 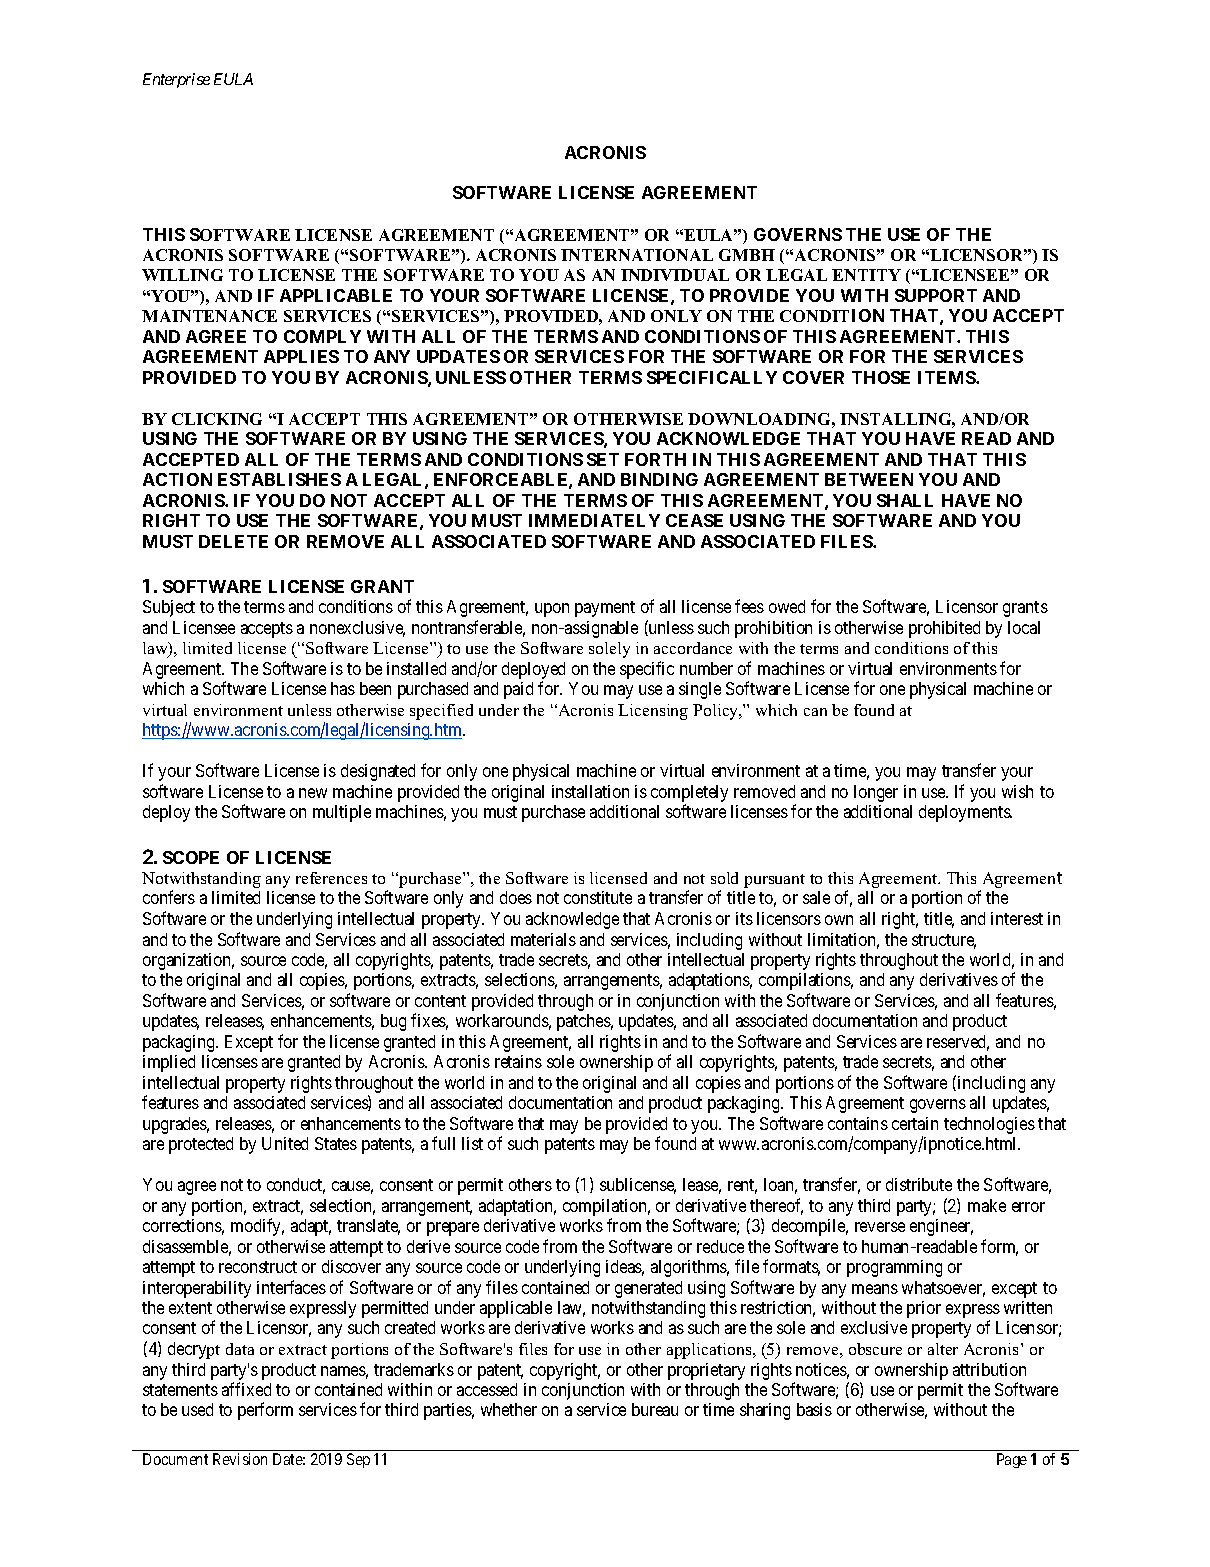 What do you see at coordinates (637, 255) in the screenshot?
I see `INTERNATIONAL` at bounding box center [637, 255].
